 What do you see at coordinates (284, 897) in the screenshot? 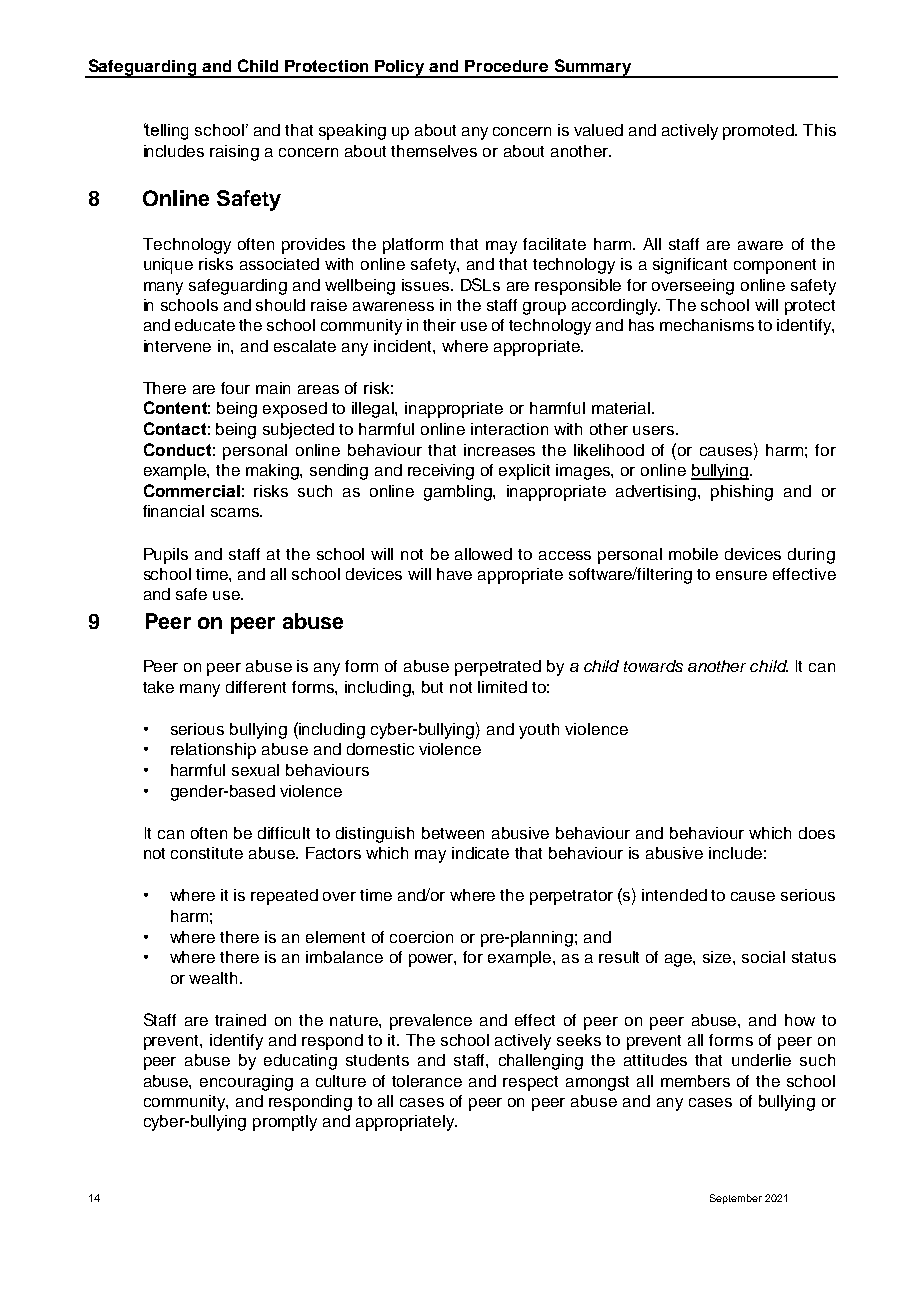
I see `repeated` at bounding box center [284, 897].
